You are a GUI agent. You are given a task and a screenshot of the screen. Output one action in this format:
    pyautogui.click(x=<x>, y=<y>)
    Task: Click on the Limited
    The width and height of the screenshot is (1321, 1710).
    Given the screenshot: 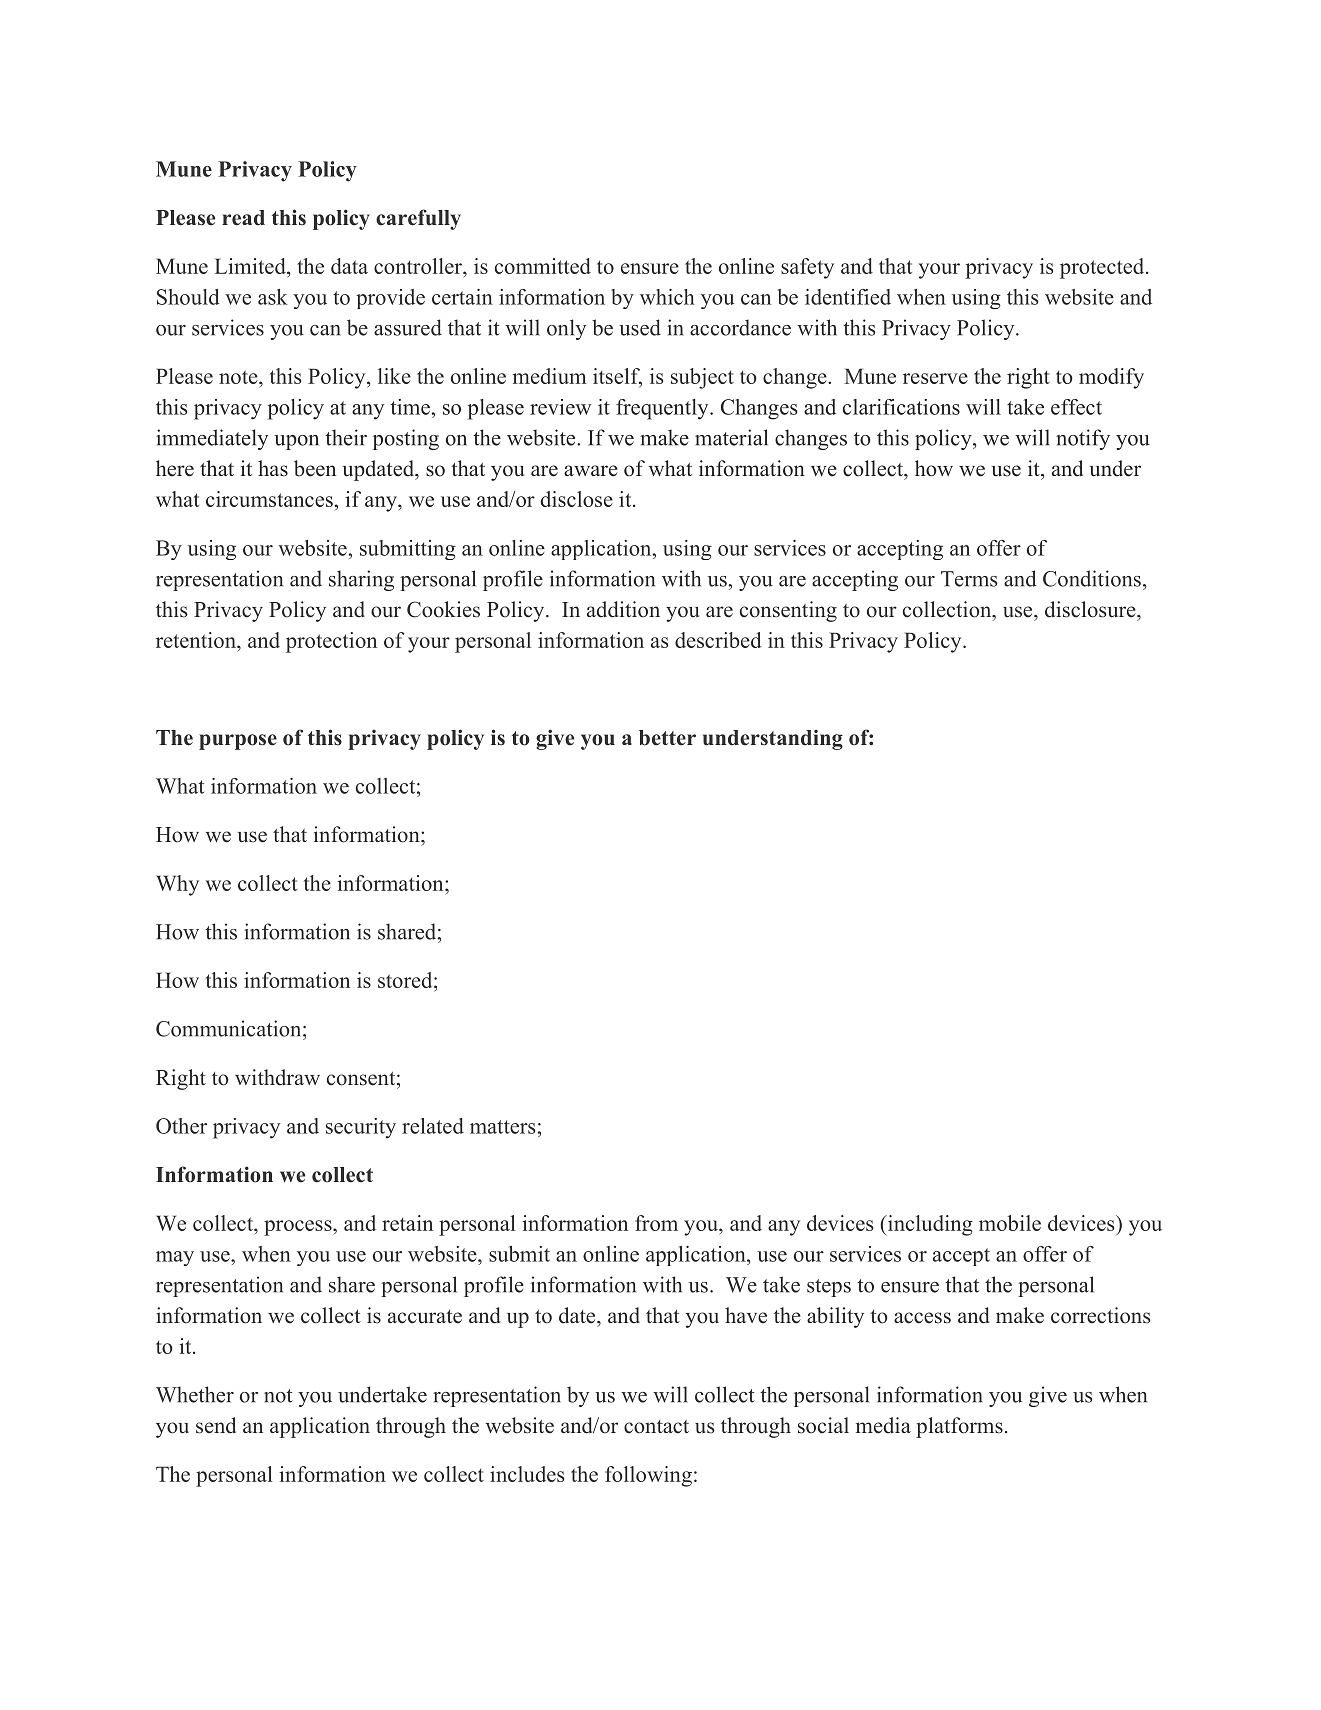 What is the action you would take?
    pyautogui.click(x=251, y=266)
